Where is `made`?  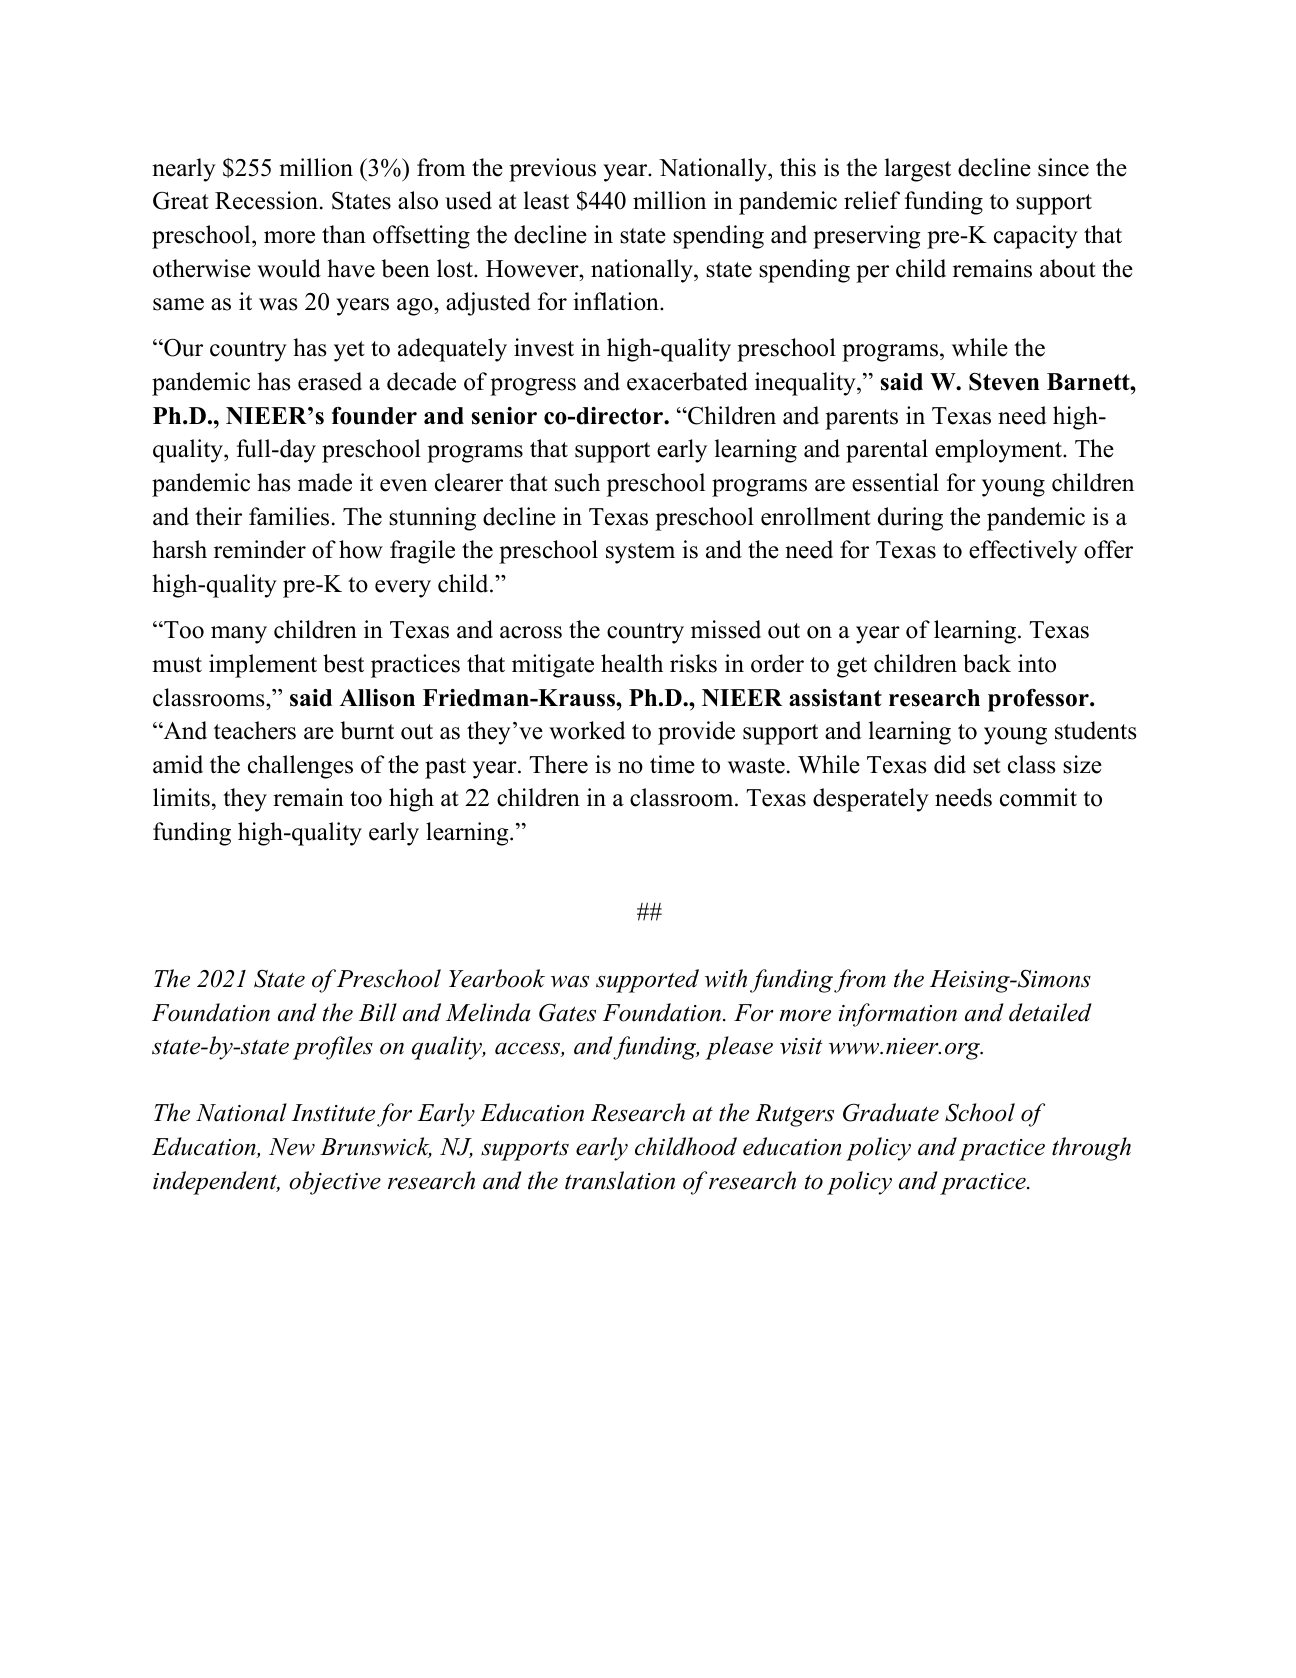 made is located at coordinates (325, 482).
